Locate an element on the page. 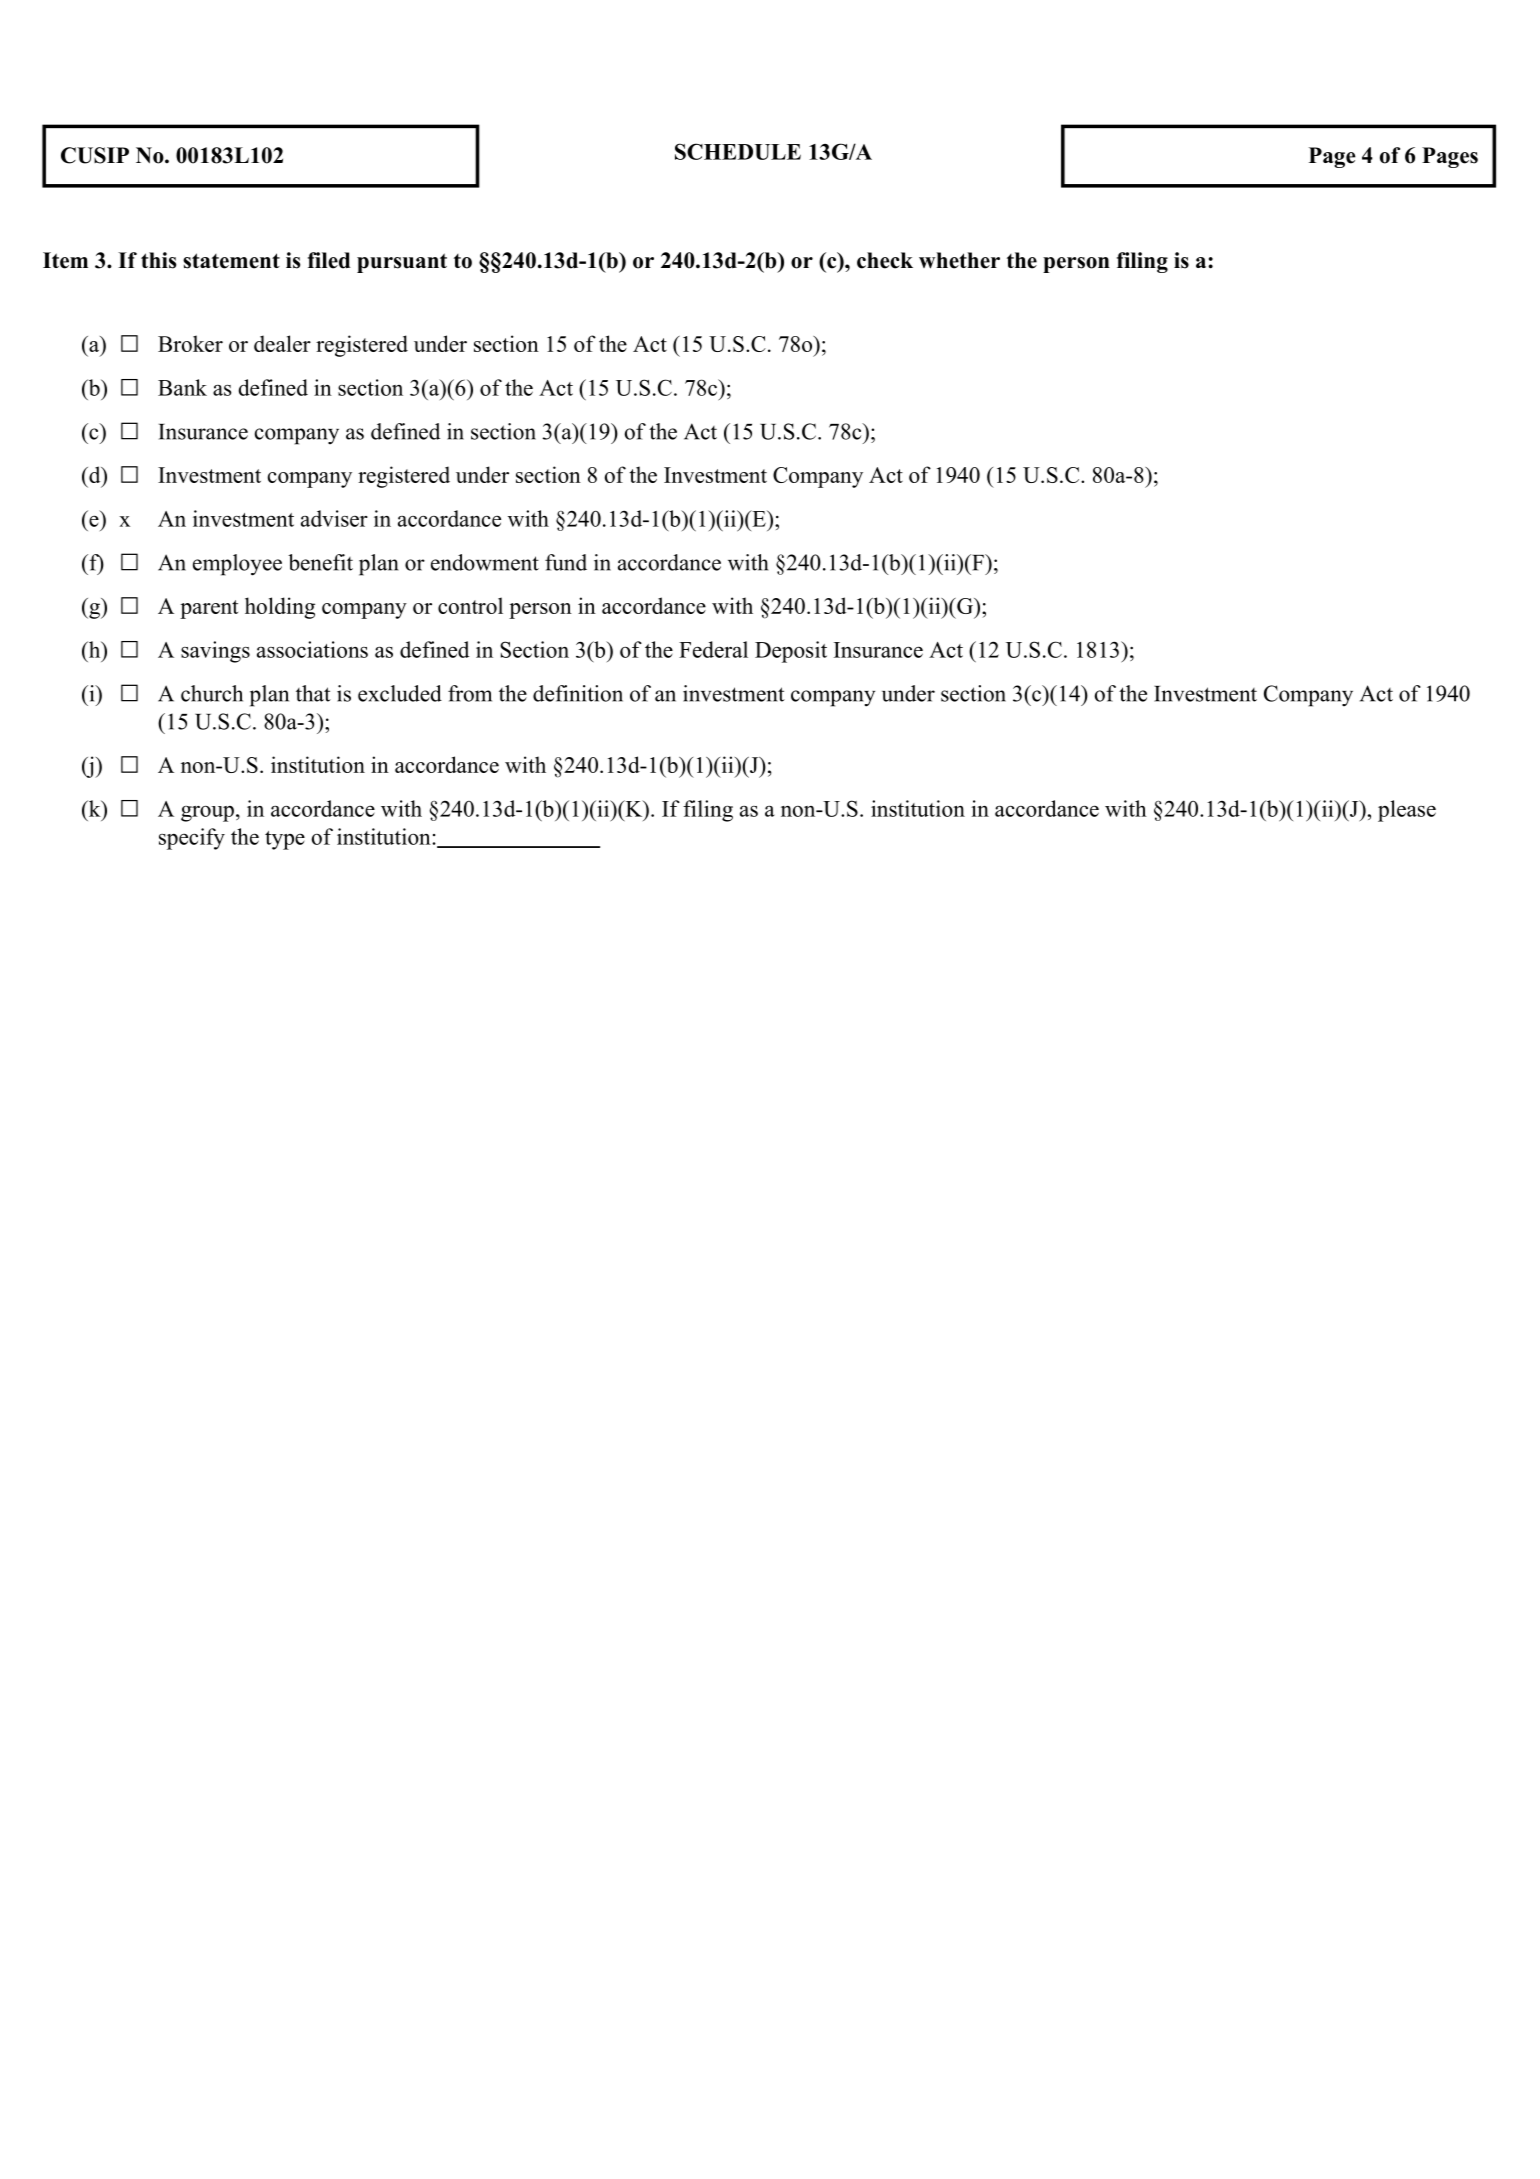  statement is located at coordinates (231, 261).
